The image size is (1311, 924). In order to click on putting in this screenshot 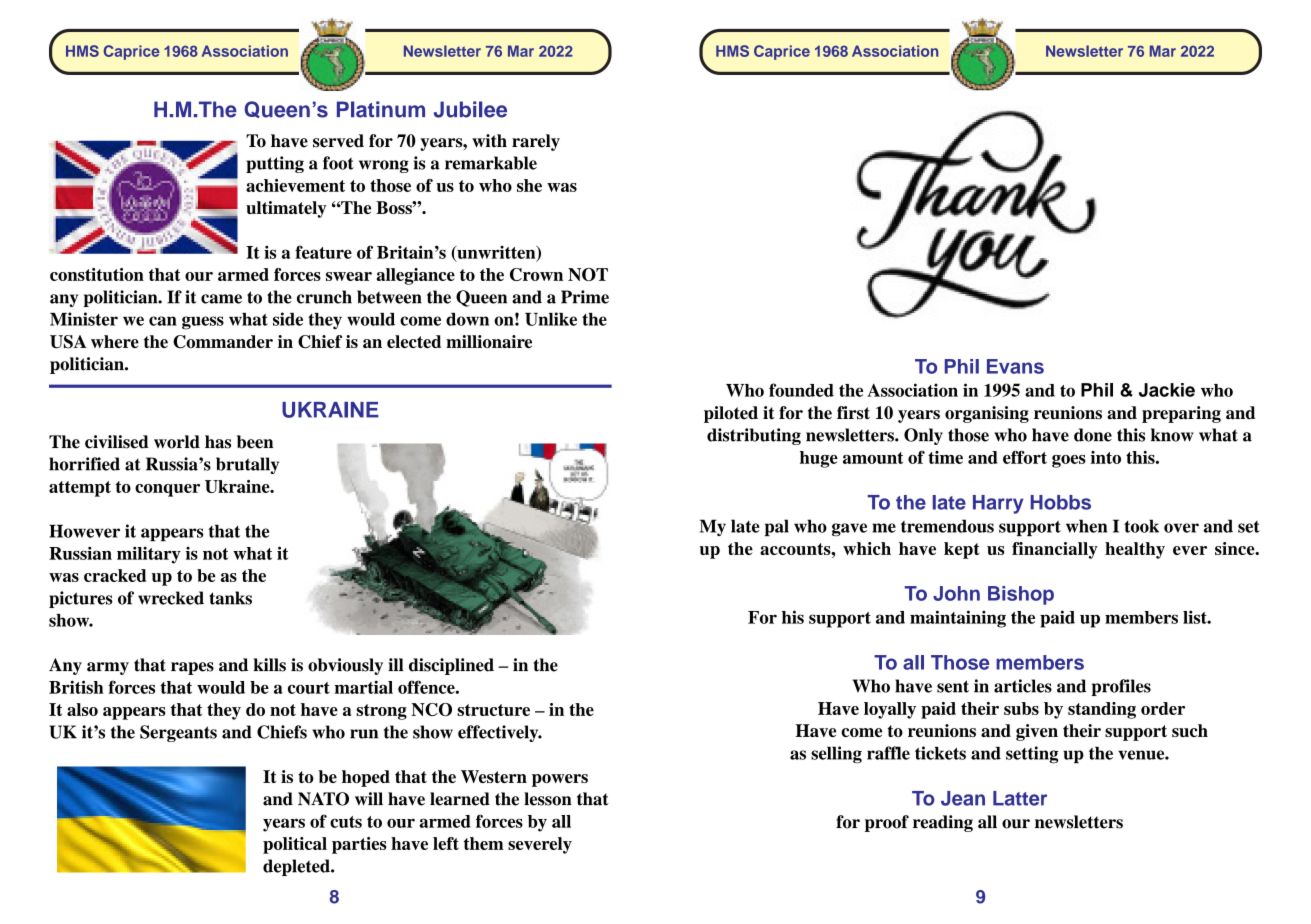, I will do `click(275, 164)`.
